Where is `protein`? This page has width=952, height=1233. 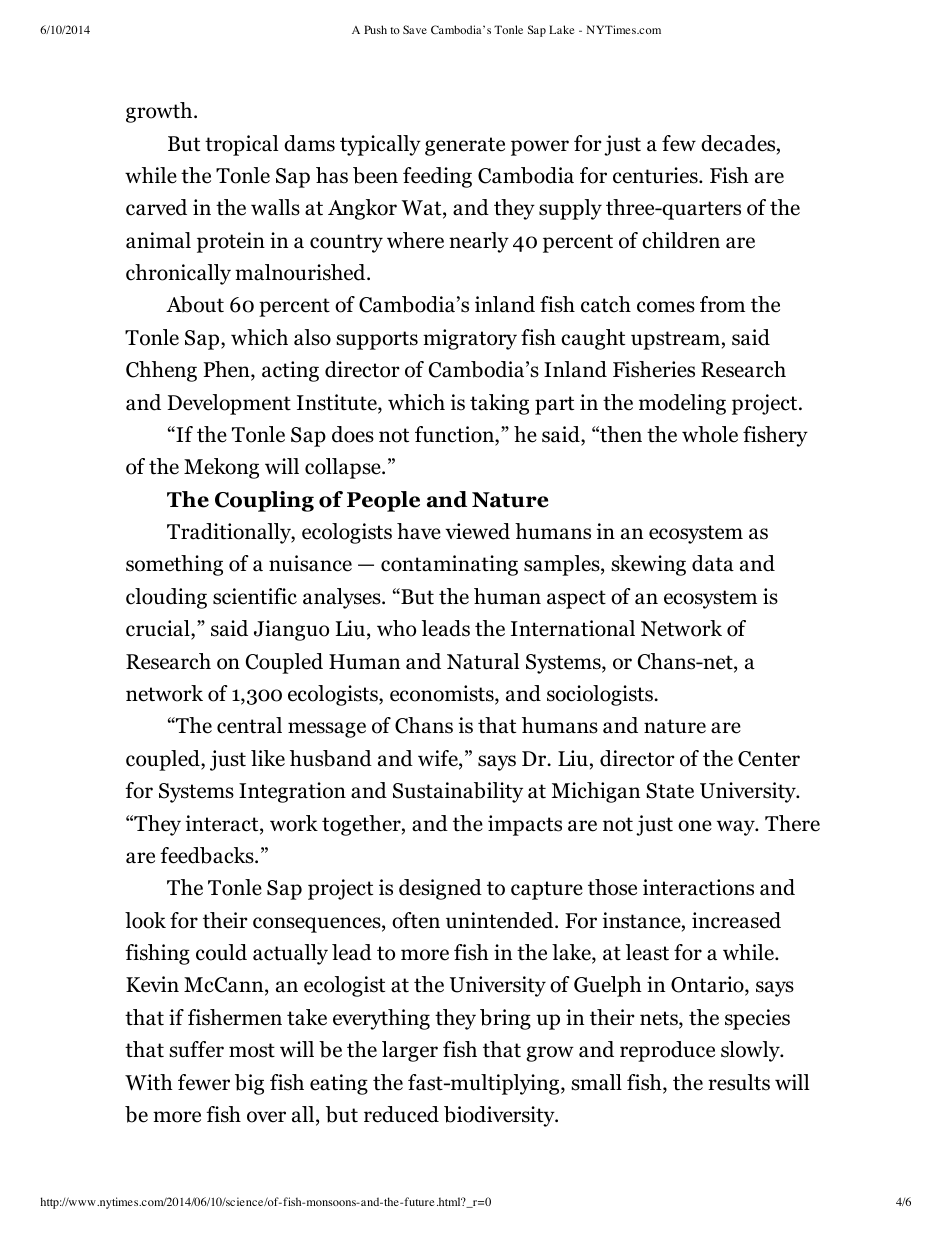
protein is located at coordinates (231, 242).
